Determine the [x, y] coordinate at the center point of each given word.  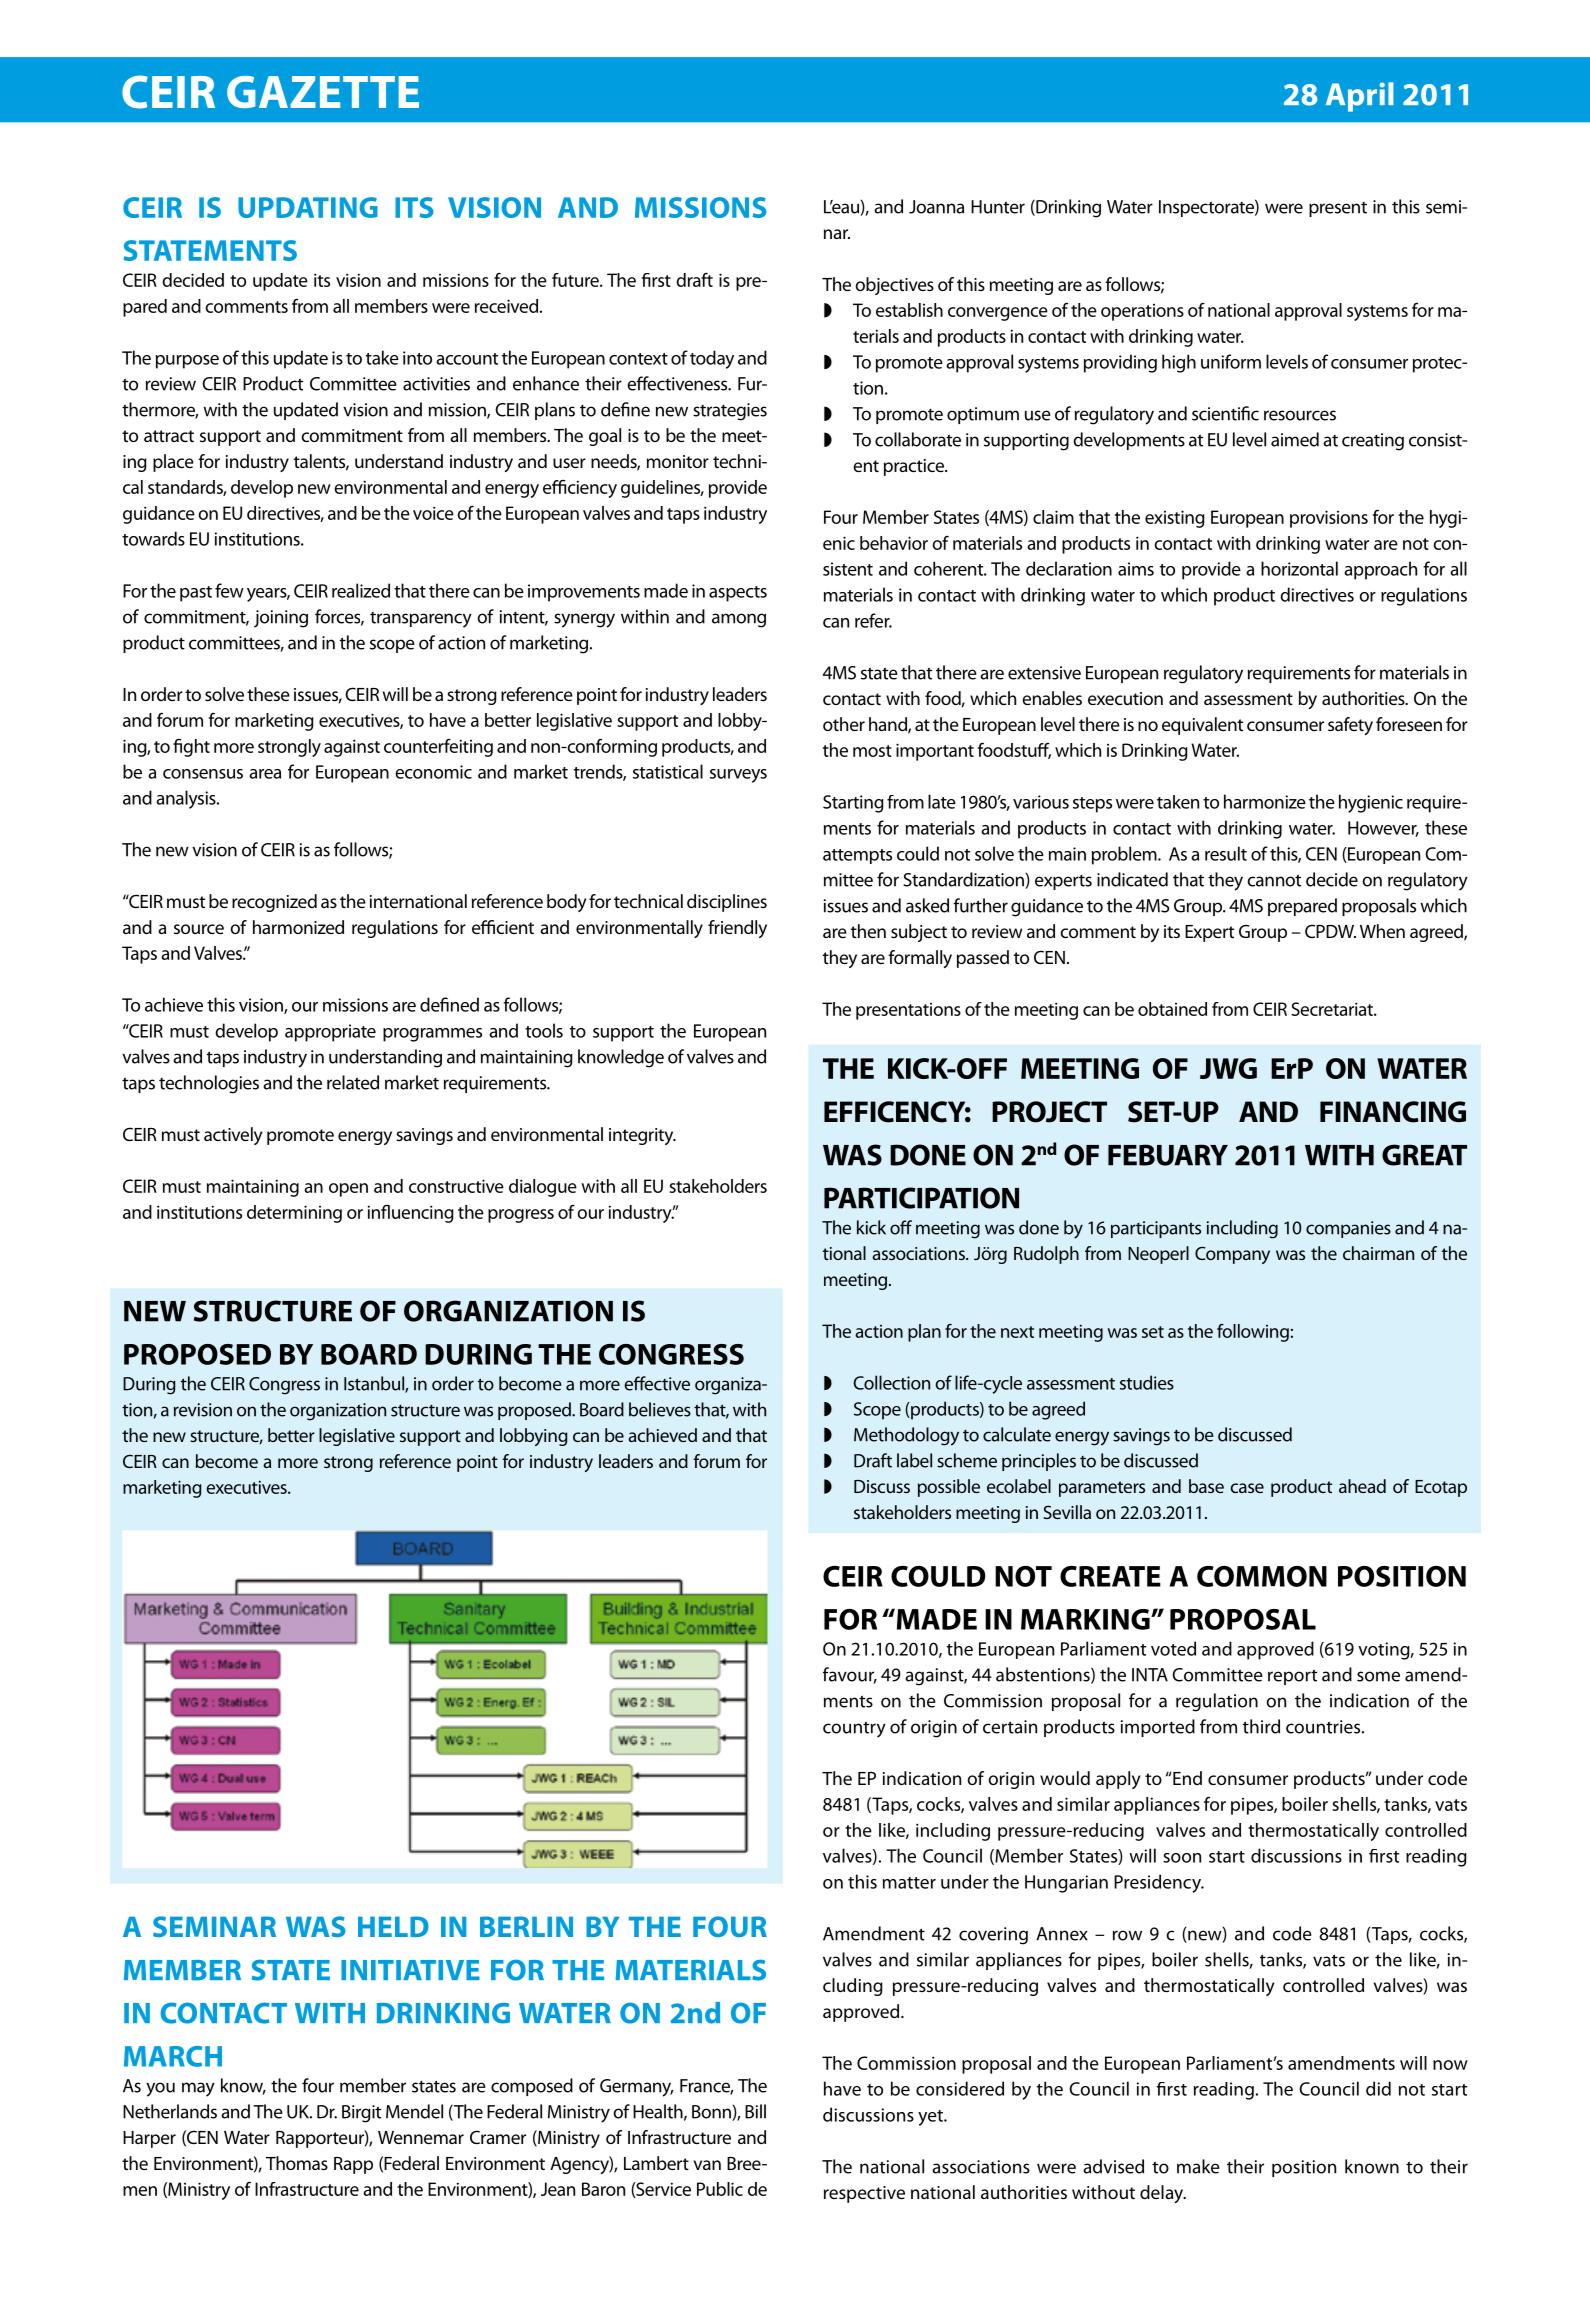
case [1247, 1488]
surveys [738, 776]
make [1198, 2166]
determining [294, 1214]
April [1360, 97]
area [265, 774]
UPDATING [308, 207]
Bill [755, 2111]
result [1226, 853]
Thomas [297, 2163]
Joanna [936, 207]
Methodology [906, 1436]
